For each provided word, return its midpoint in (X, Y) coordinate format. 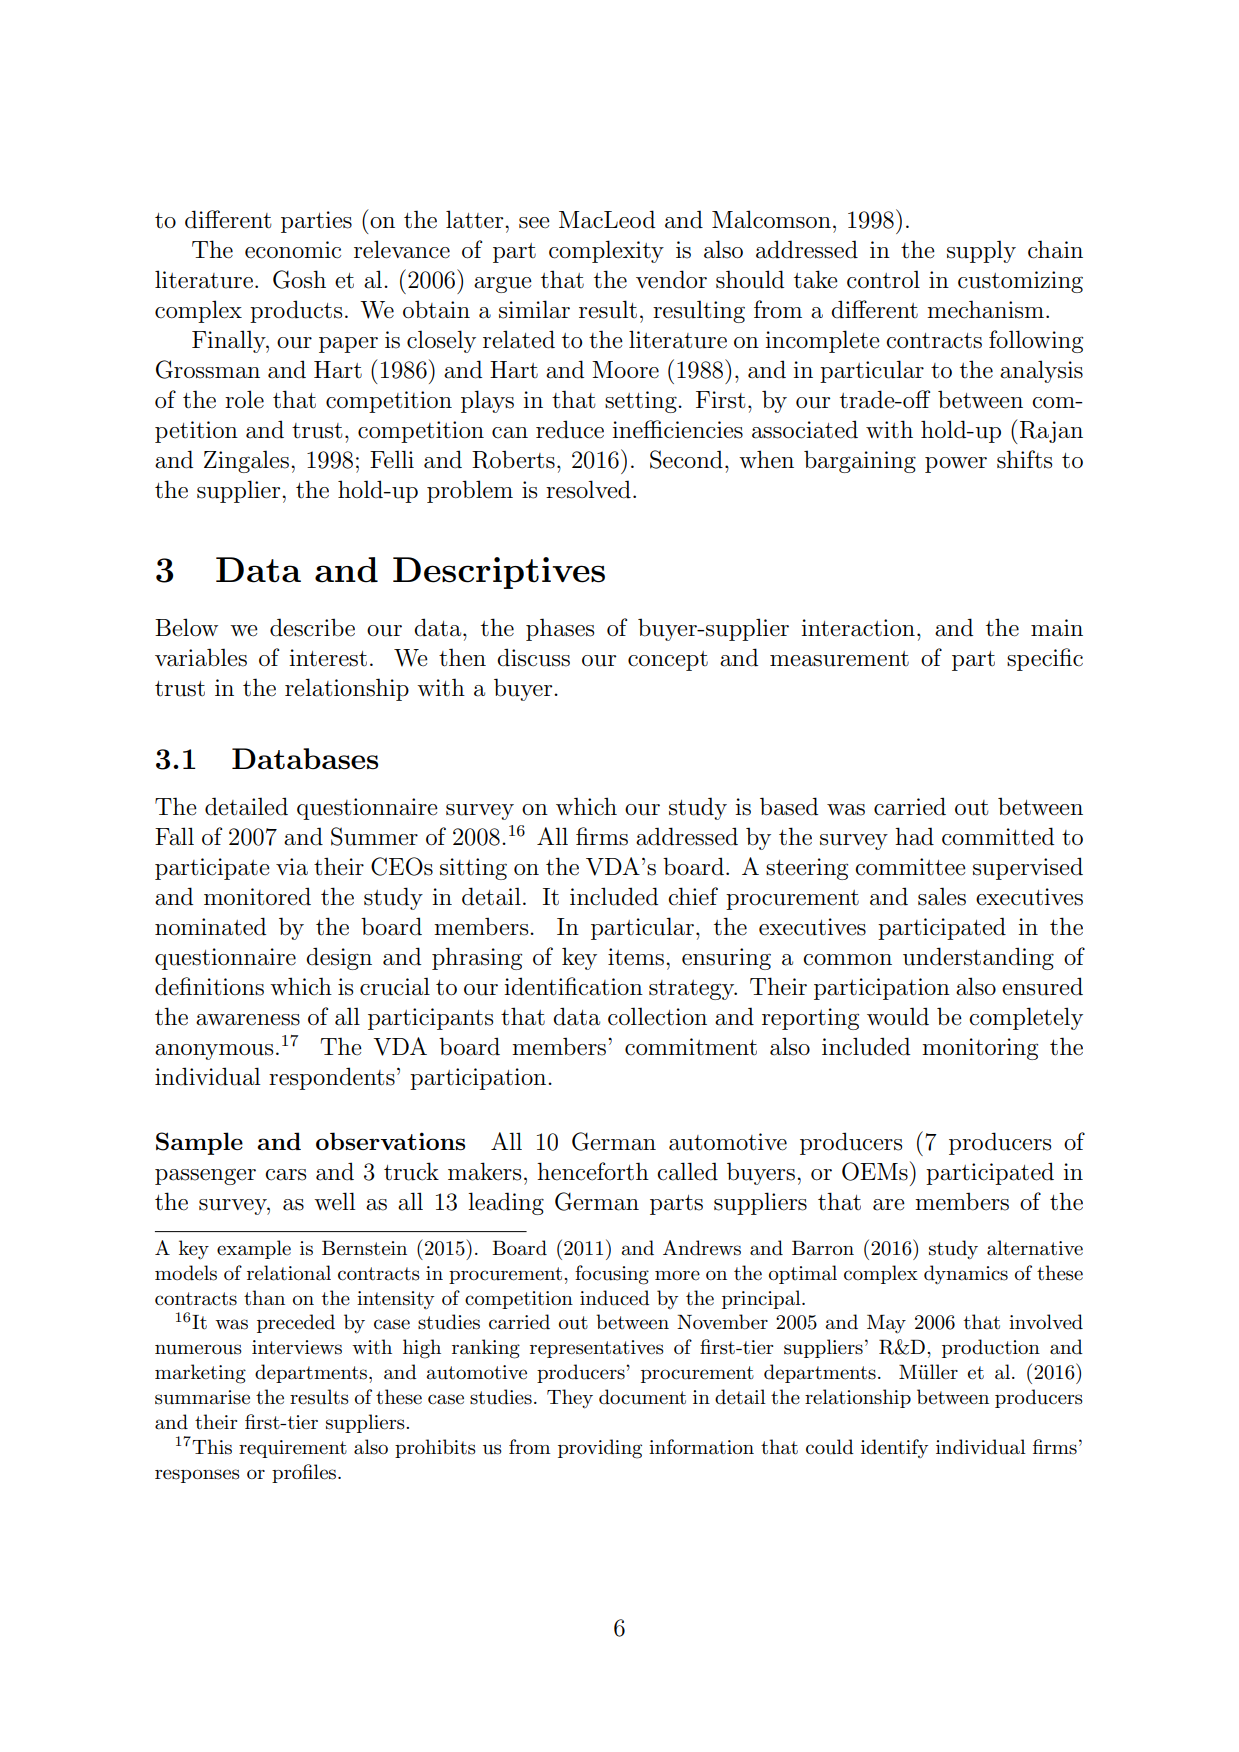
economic (293, 250)
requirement (293, 1449)
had (914, 836)
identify (894, 1448)
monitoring (980, 1049)
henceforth (593, 1171)
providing (600, 1449)
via (292, 867)
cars (285, 1175)
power (956, 465)
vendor (671, 279)
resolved (588, 489)
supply (981, 251)
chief (693, 896)
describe (312, 627)
